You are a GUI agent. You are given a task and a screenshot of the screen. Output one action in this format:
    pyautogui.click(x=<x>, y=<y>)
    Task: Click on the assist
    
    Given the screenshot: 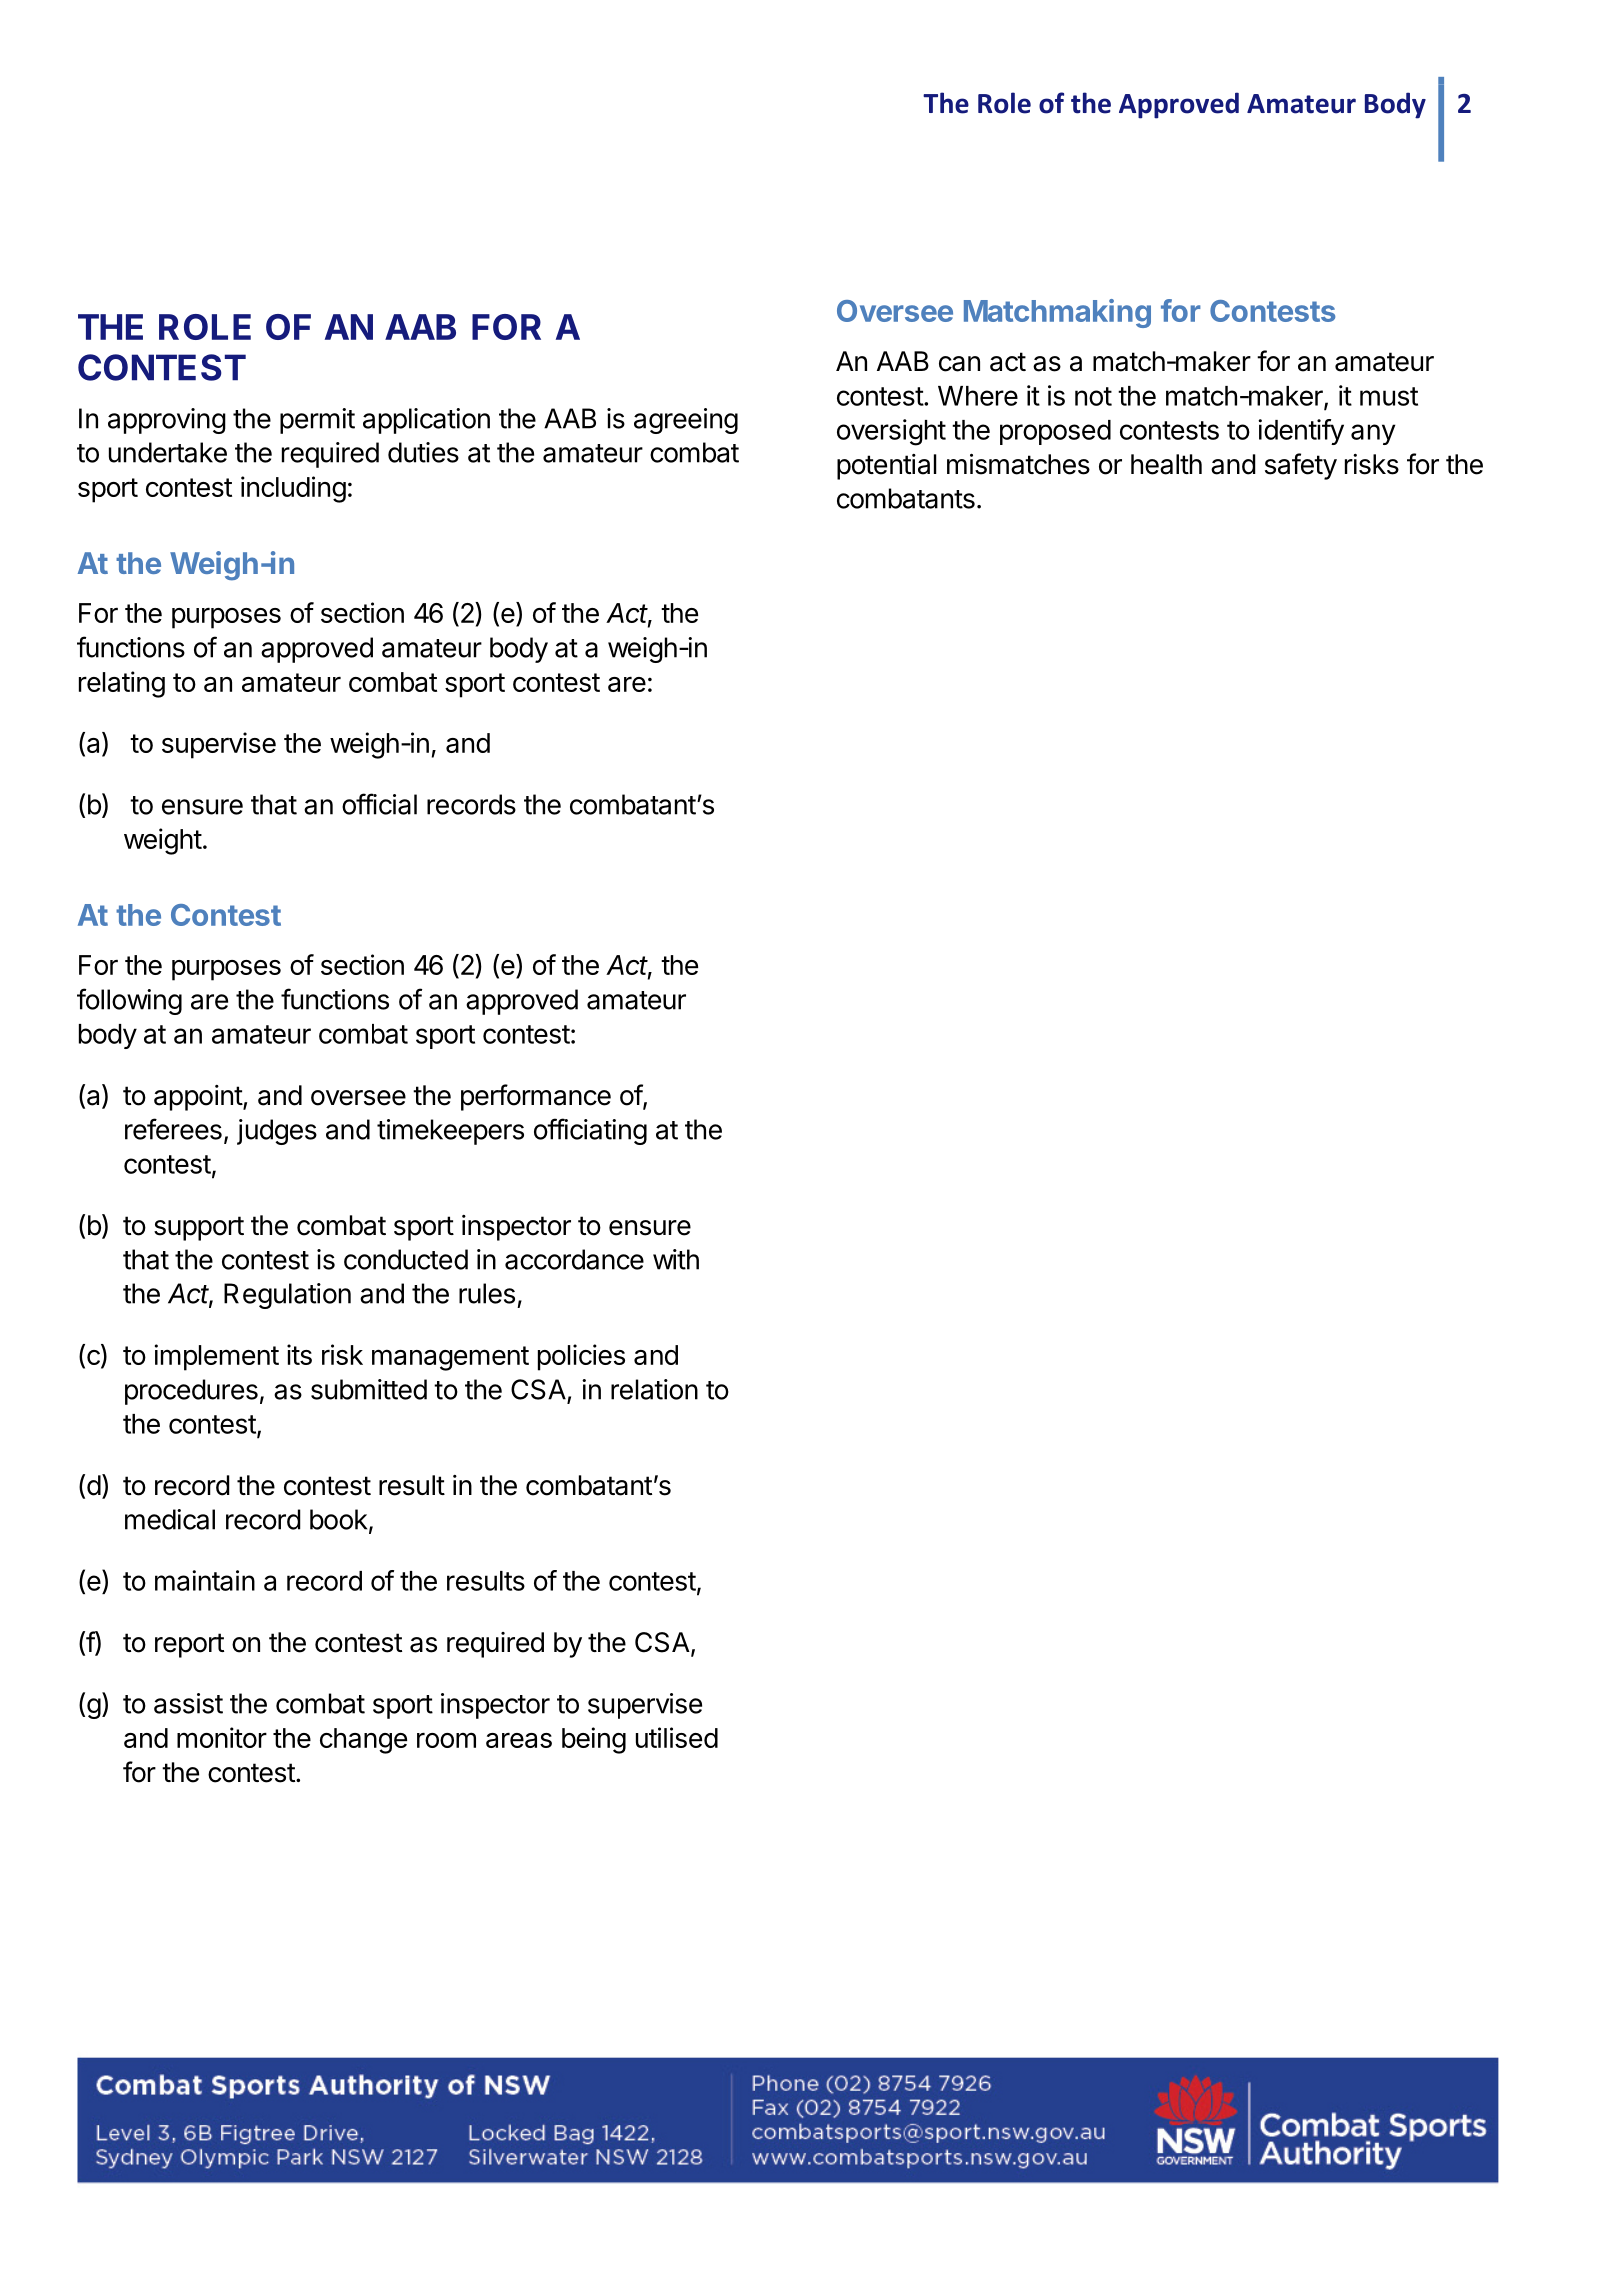 What is the action you would take?
    pyautogui.click(x=188, y=1703)
